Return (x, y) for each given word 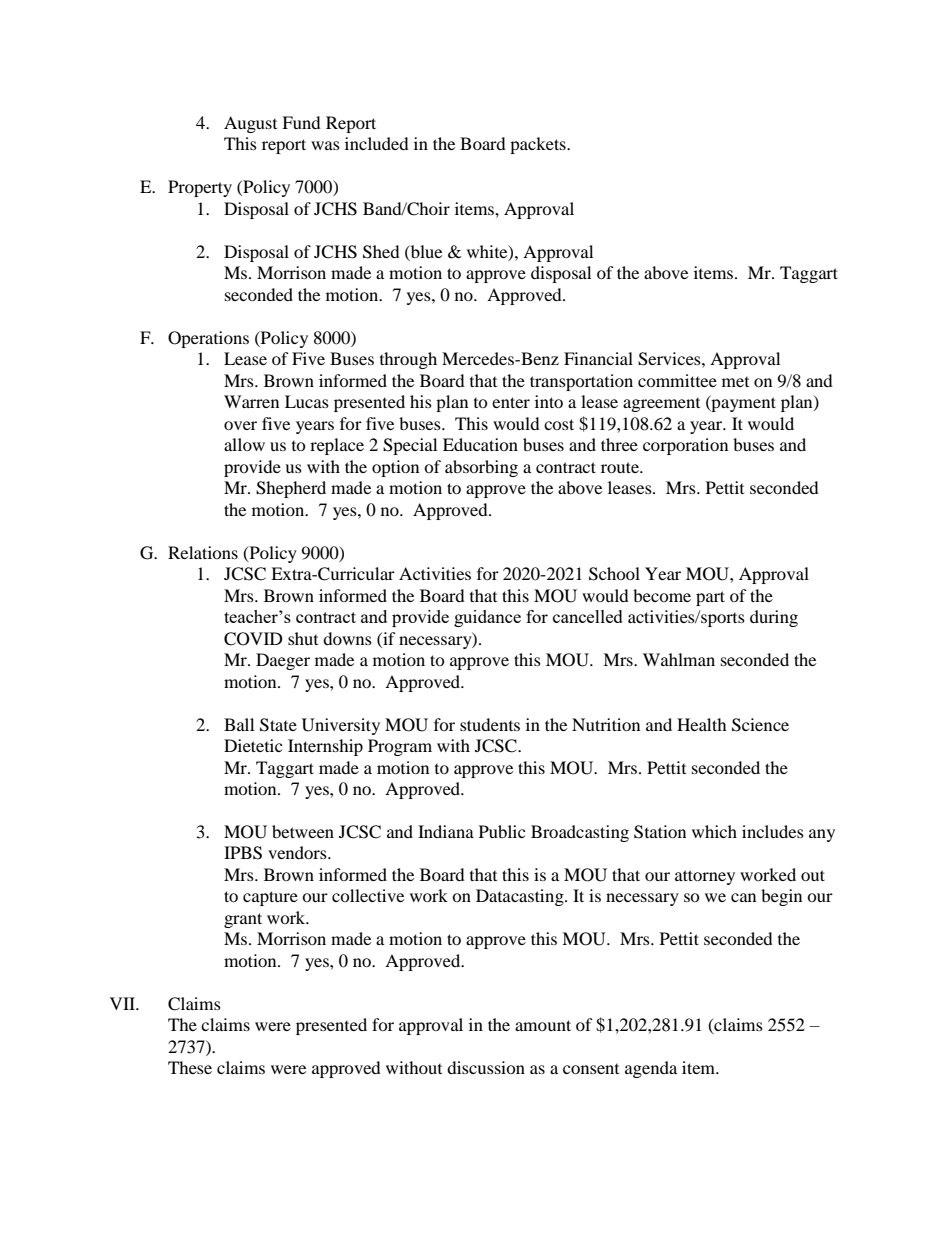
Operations (208, 339)
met (735, 382)
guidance (487, 618)
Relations (203, 552)
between (303, 831)
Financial (598, 358)
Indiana (446, 831)
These (190, 1067)
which (714, 831)
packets (539, 145)
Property (200, 188)
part (710, 598)
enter (511, 402)
